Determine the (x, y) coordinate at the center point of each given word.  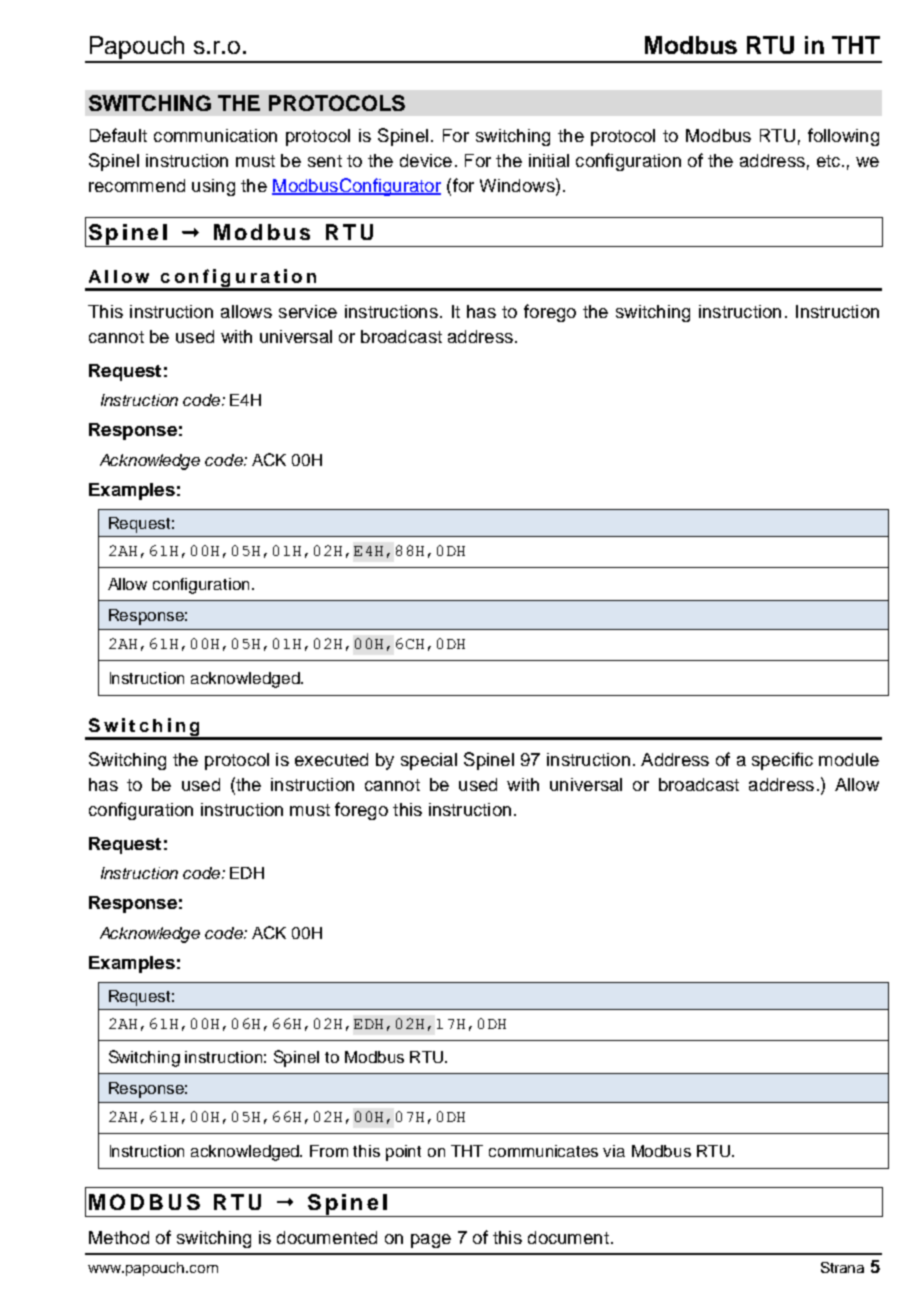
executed (331, 759)
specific (782, 761)
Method (119, 1237)
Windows (518, 185)
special (429, 761)
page (431, 1241)
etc (830, 161)
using (213, 187)
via (614, 1151)
